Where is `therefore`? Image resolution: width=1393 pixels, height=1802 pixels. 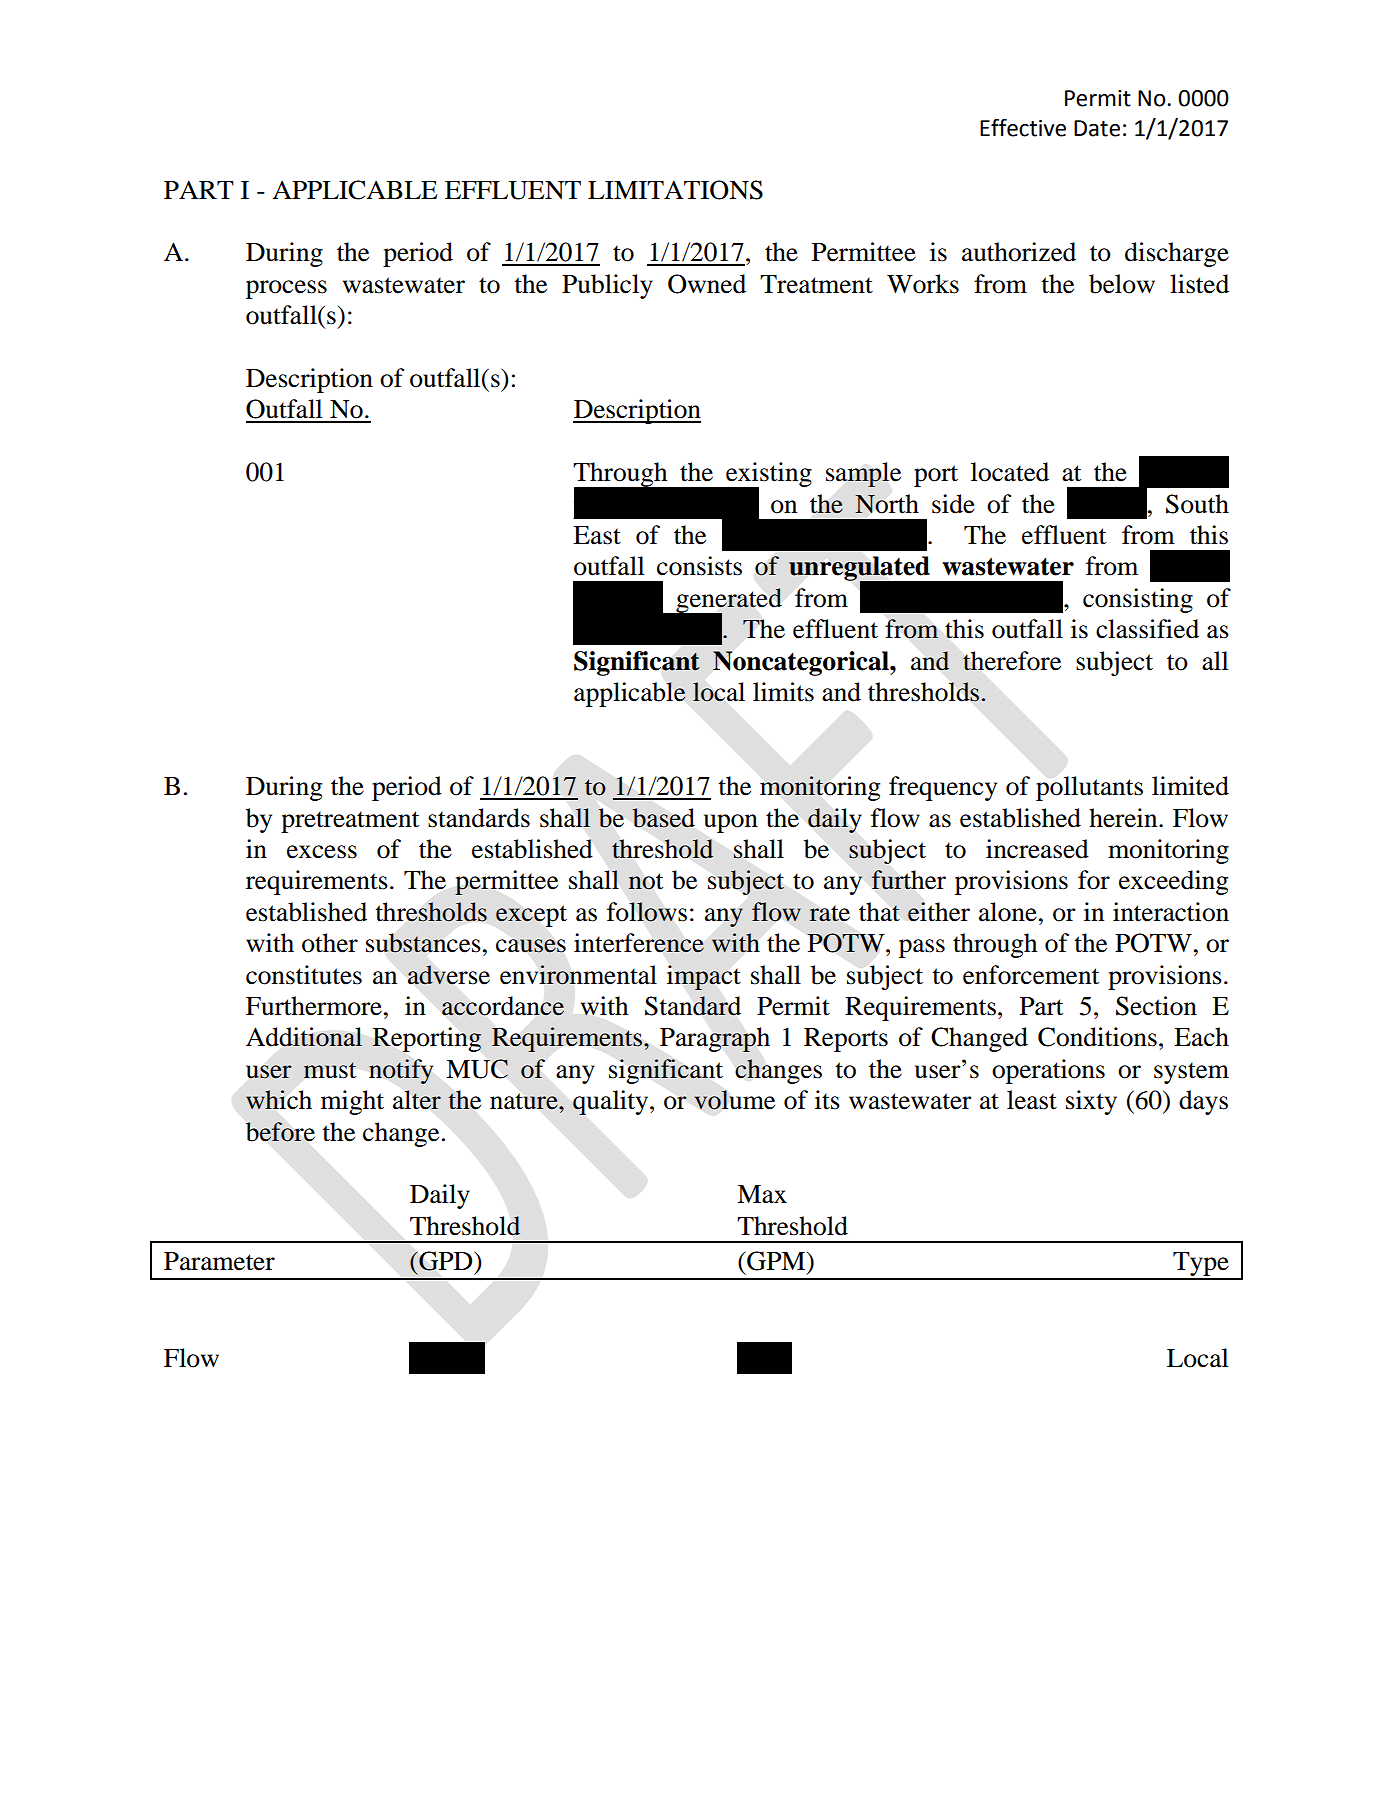 therefore is located at coordinates (1012, 661).
